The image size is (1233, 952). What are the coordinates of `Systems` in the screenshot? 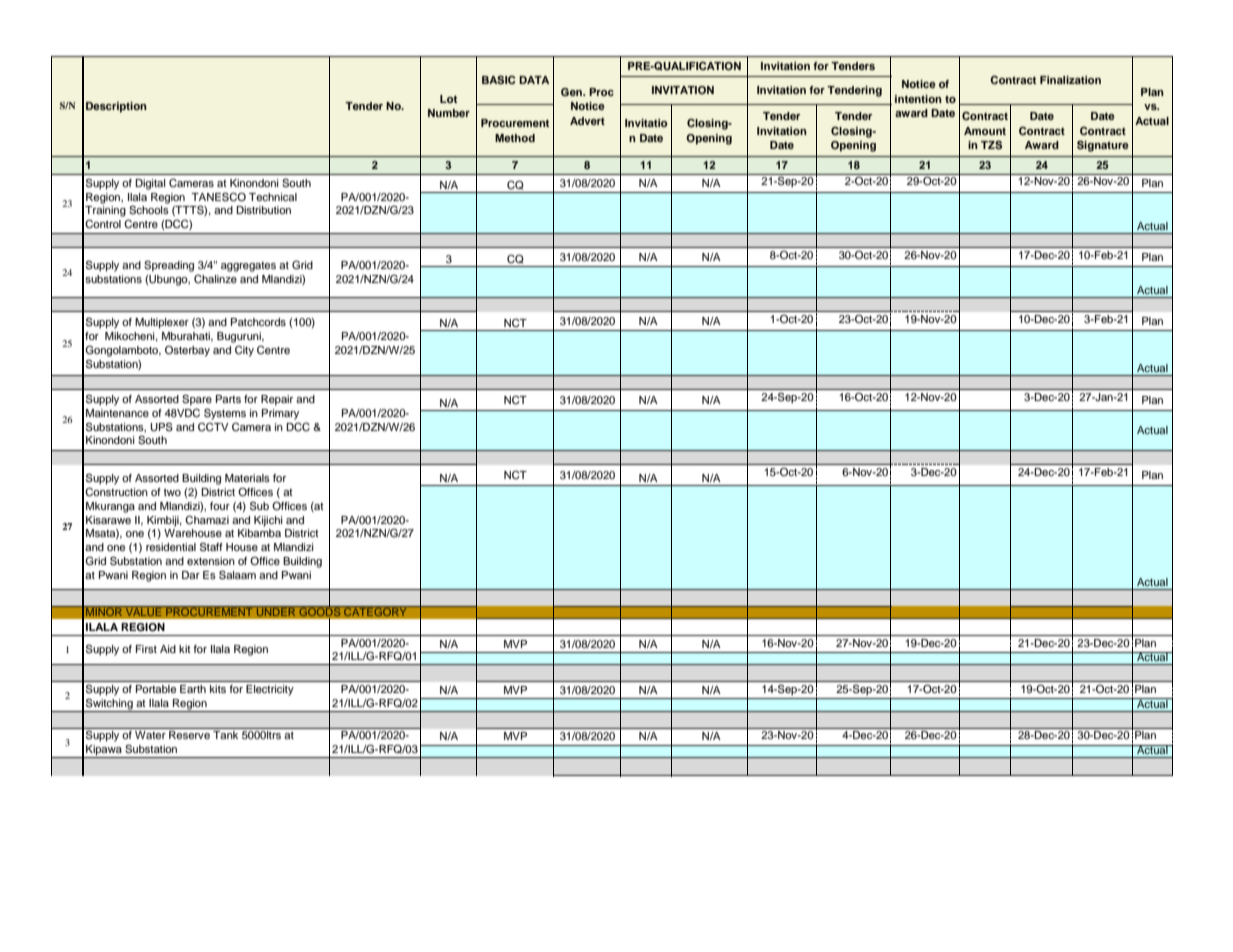 It's located at (225, 414).
